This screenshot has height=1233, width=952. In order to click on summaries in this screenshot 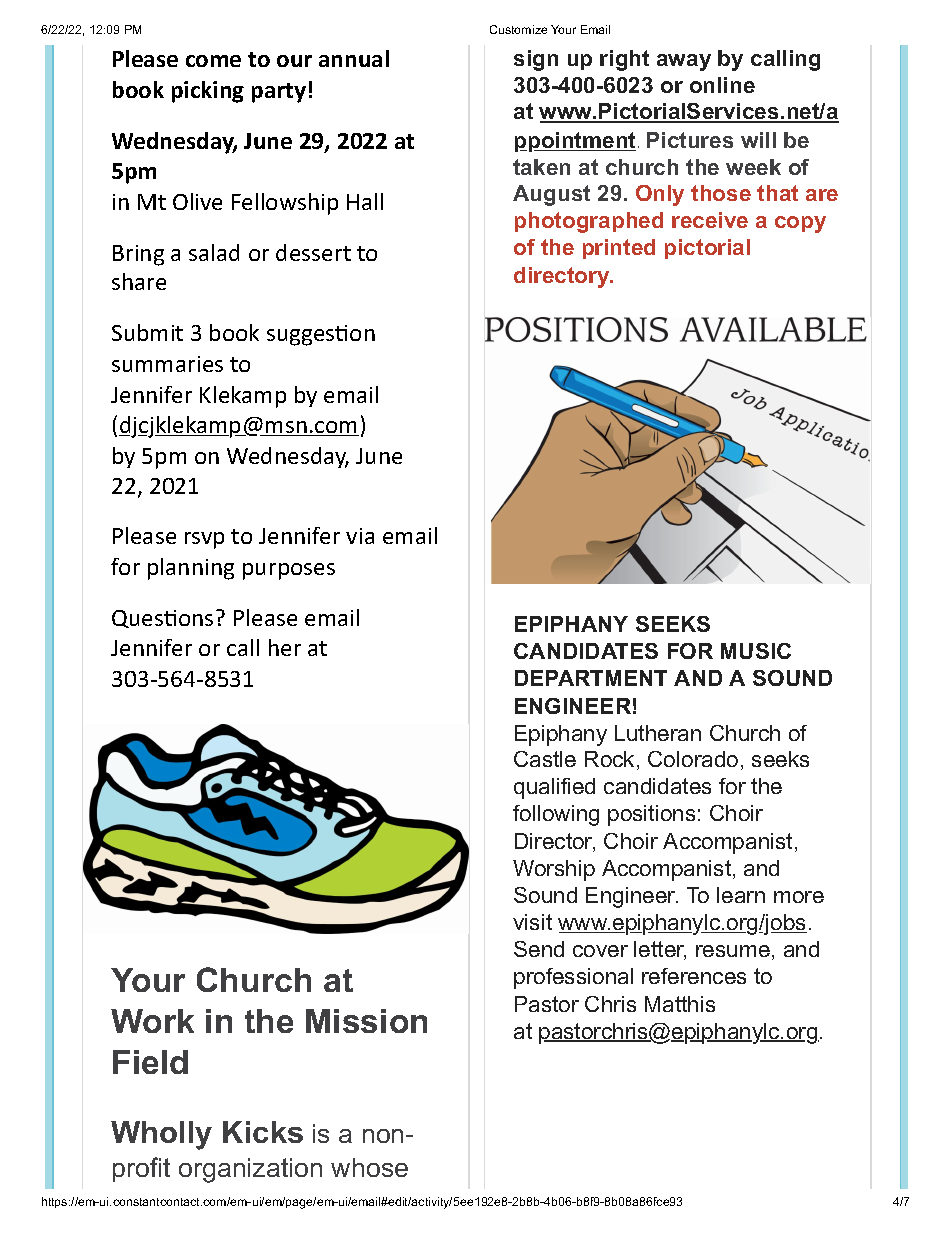, I will do `click(167, 364)`.
